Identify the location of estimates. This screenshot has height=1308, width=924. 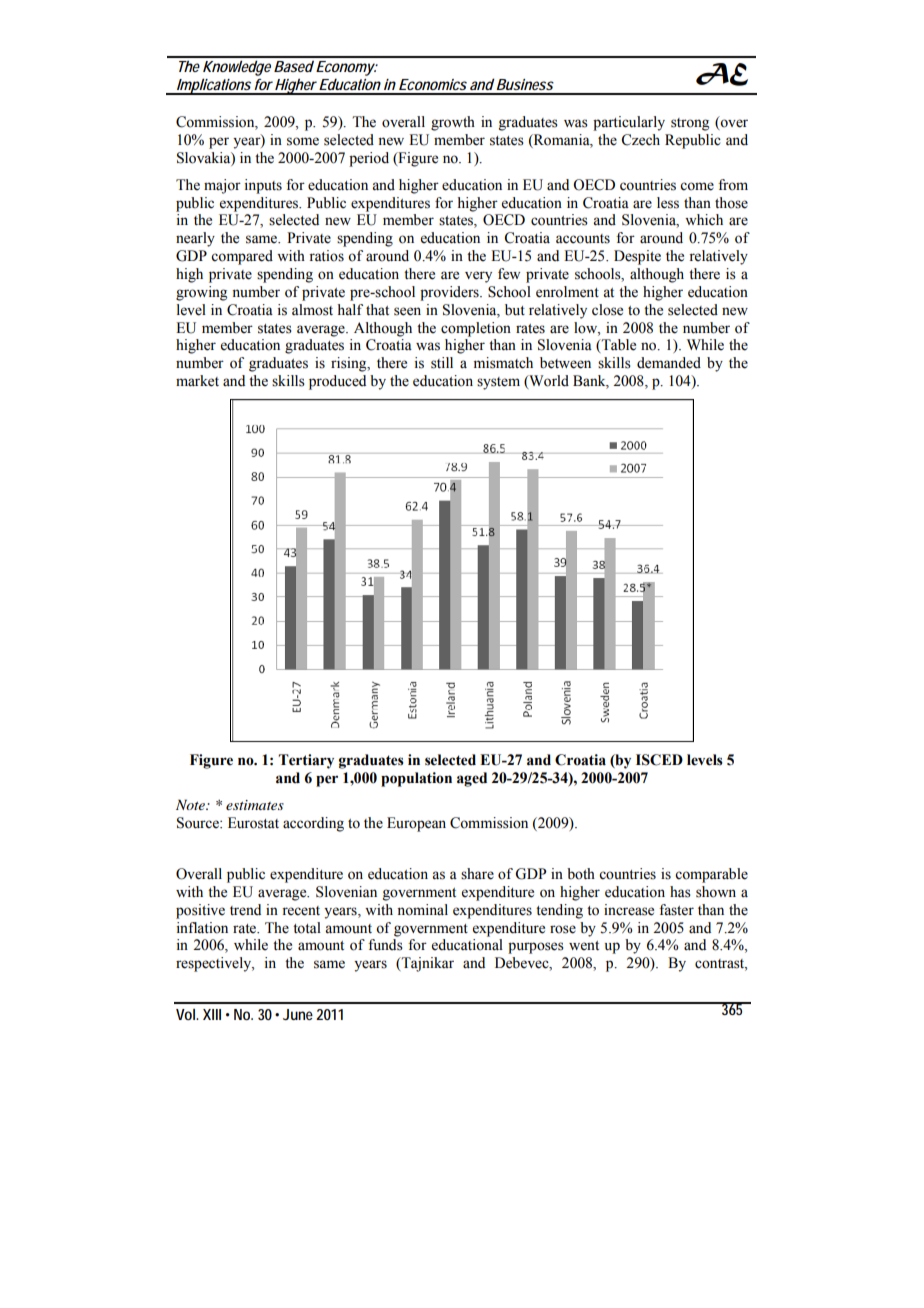
(255, 805).
